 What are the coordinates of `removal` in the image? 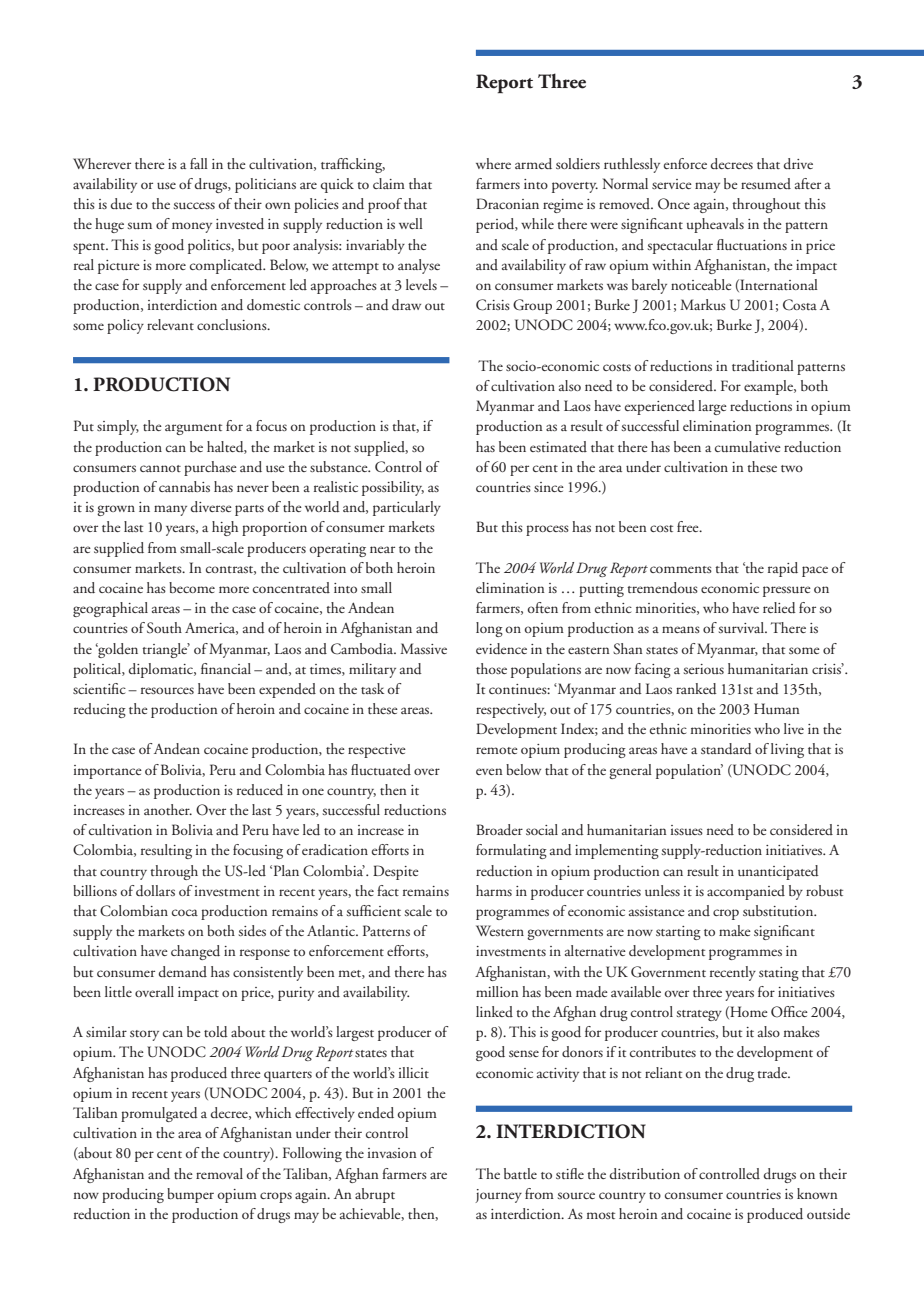 It's located at (219, 1173).
